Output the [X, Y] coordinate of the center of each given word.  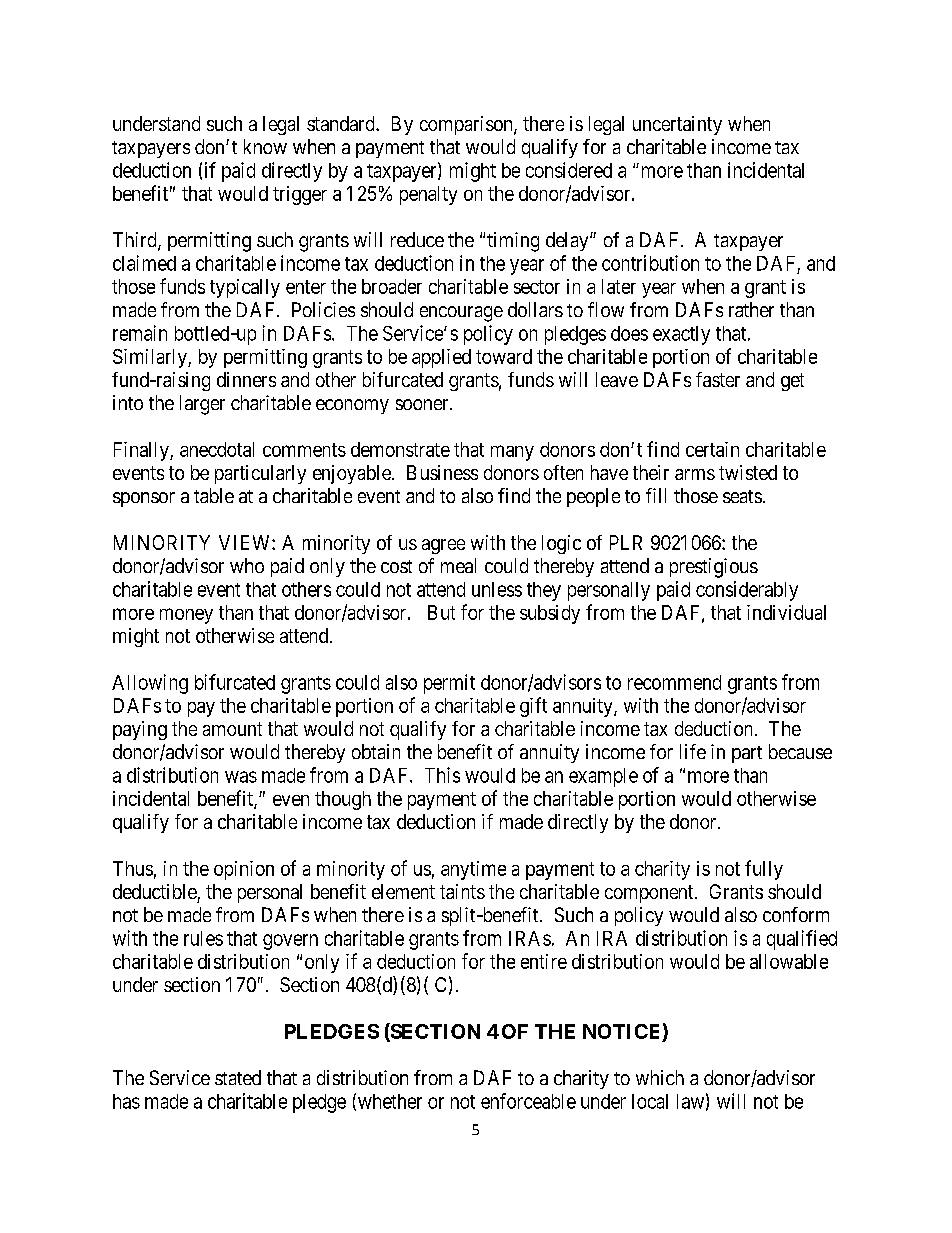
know [265, 146]
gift [533, 707]
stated [238, 1077]
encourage [461, 314]
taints [462, 891]
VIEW [246, 542]
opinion [244, 870]
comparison [467, 125]
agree [443, 546]
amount [232, 729]
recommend [674, 682]
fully [764, 870]
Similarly [151, 358]
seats [742, 496]
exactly [681, 335]
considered [569, 170]
